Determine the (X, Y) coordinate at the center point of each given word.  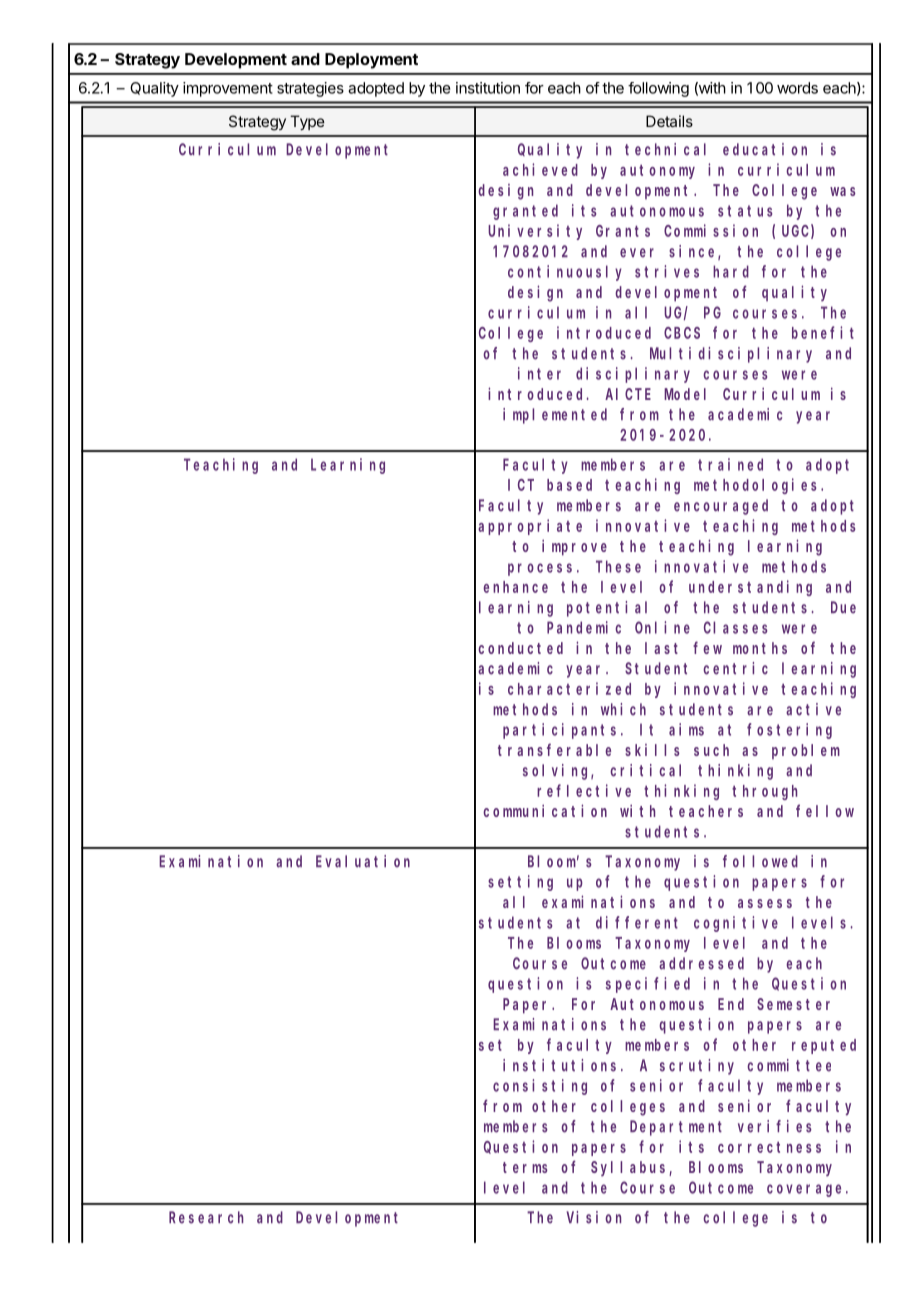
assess (765, 903)
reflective (584, 790)
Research (206, 1217)
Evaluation (363, 861)
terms (525, 1167)
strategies (310, 89)
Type (307, 122)
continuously (565, 273)
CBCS (682, 333)
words (797, 88)
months (760, 648)
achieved (540, 169)
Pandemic (584, 627)
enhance (515, 587)
